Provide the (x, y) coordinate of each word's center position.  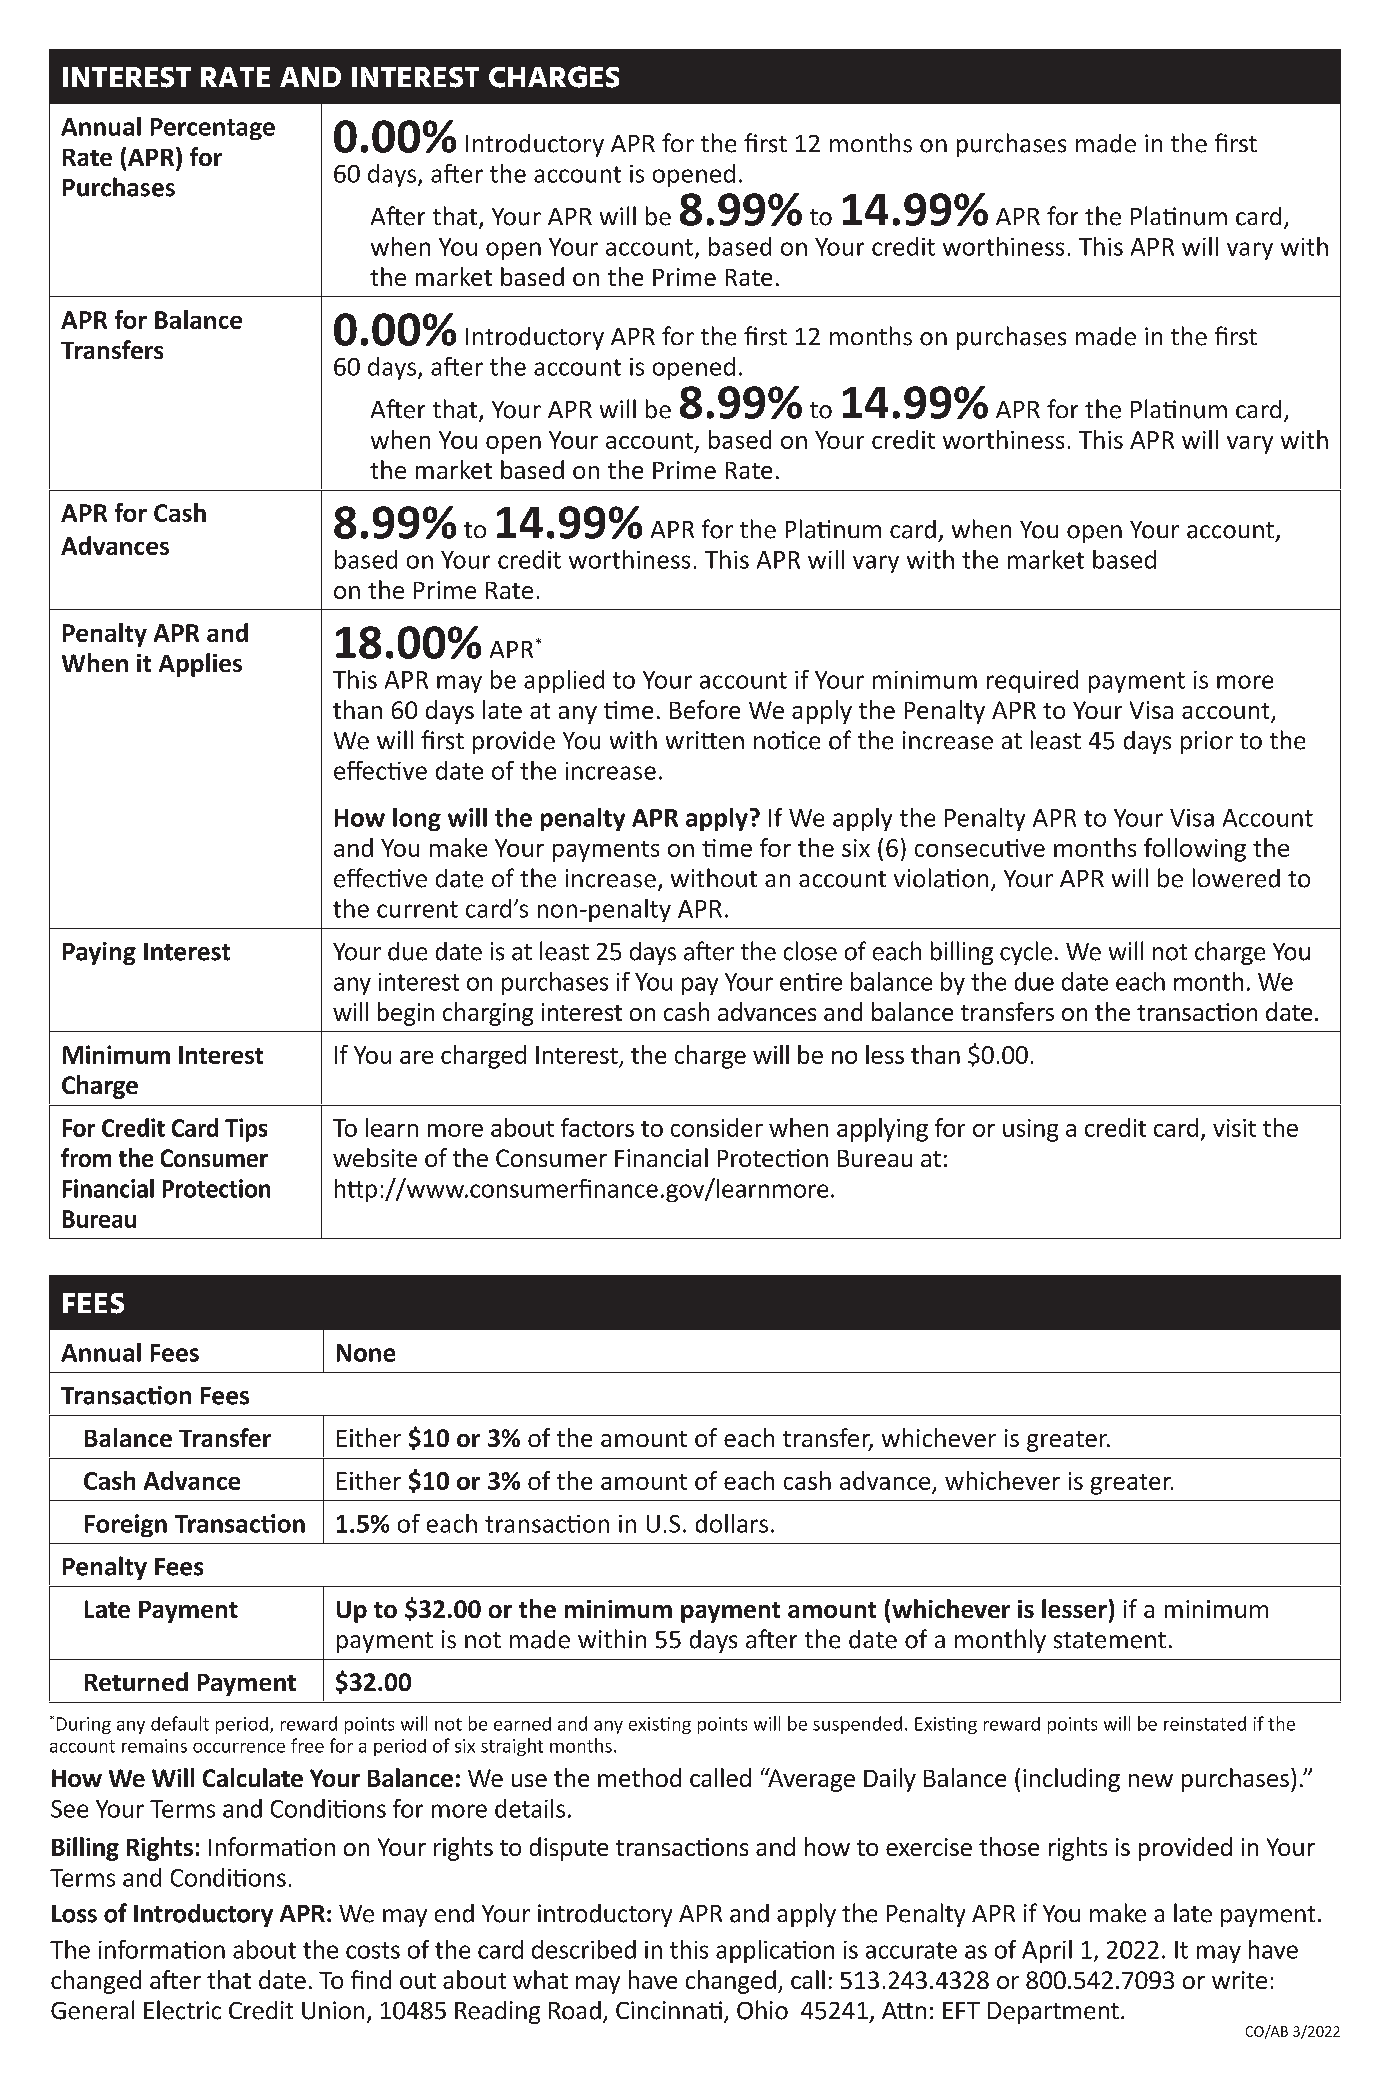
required (1032, 681)
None (366, 1353)
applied (564, 681)
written (705, 740)
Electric (182, 2010)
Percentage (213, 129)
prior (1207, 742)
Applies (200, 665)
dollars (732, 1523)
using (1030, 1130)
